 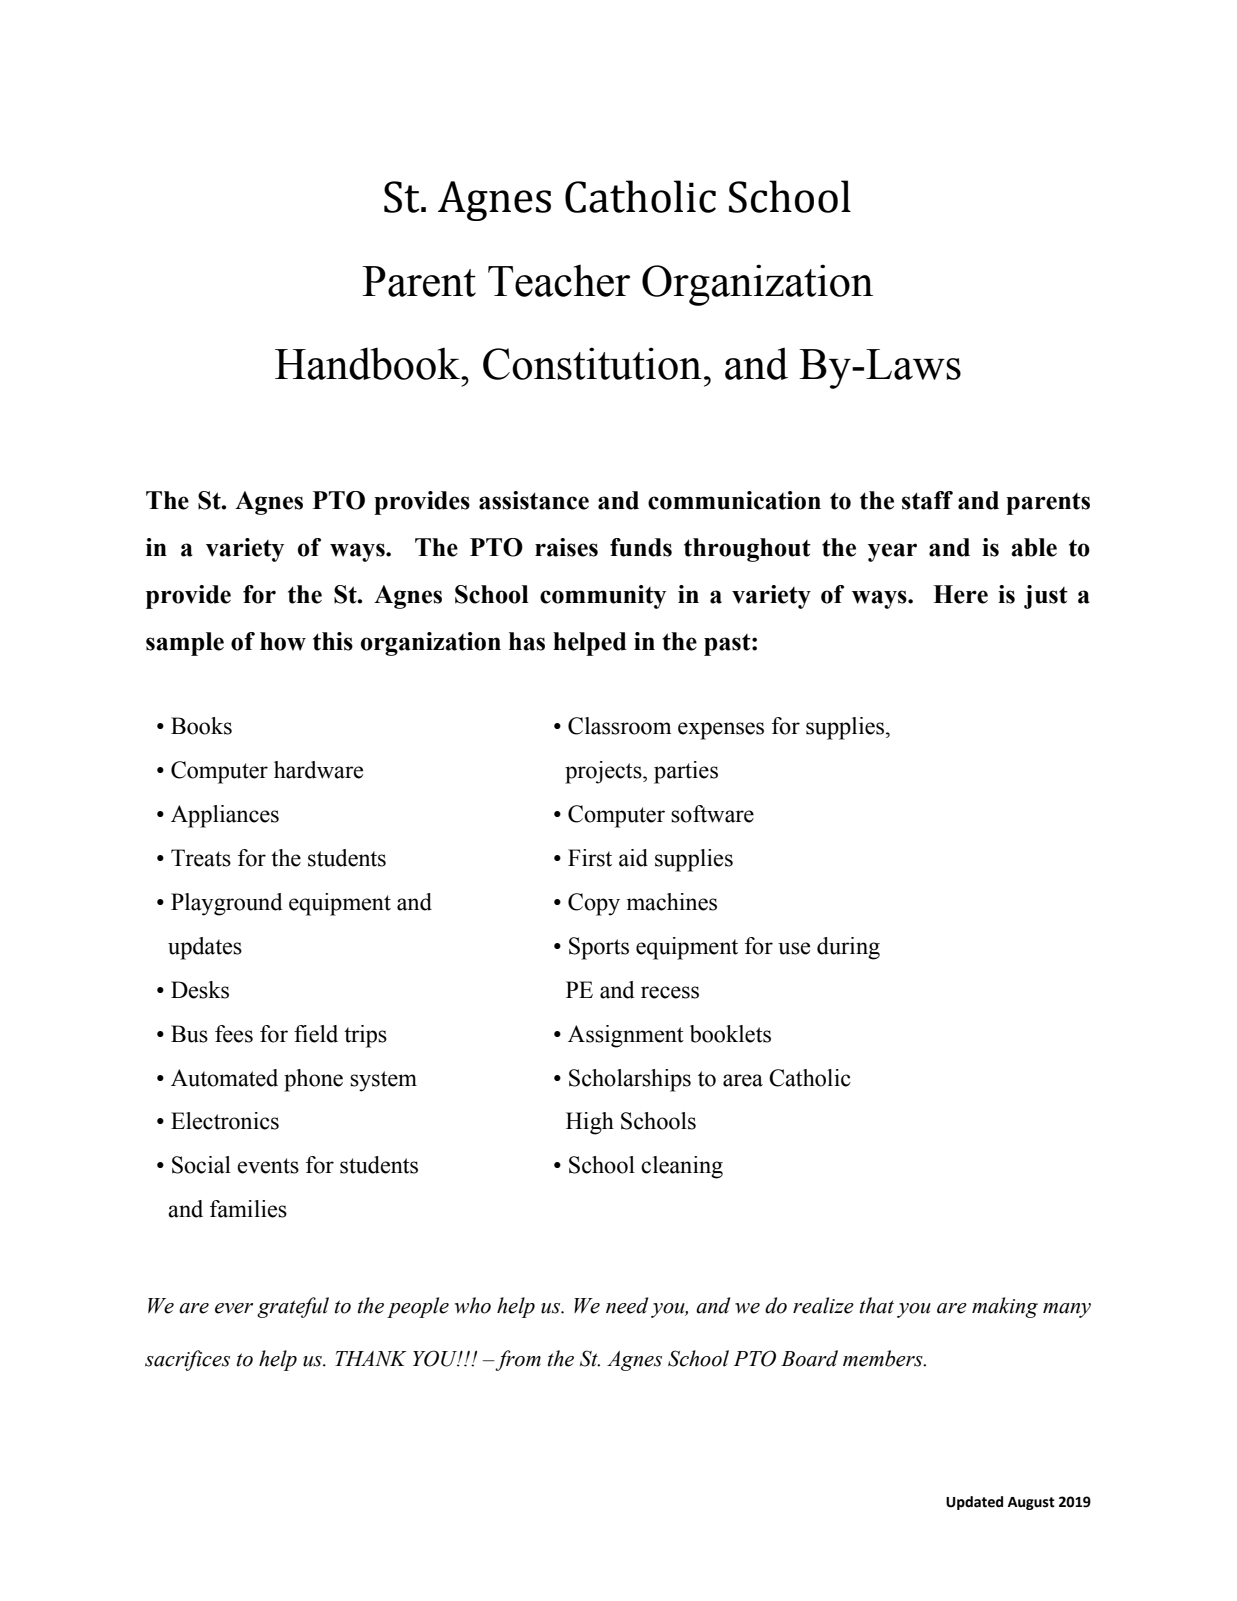 I want to click on Constitution, so click(x=592, y=363).
